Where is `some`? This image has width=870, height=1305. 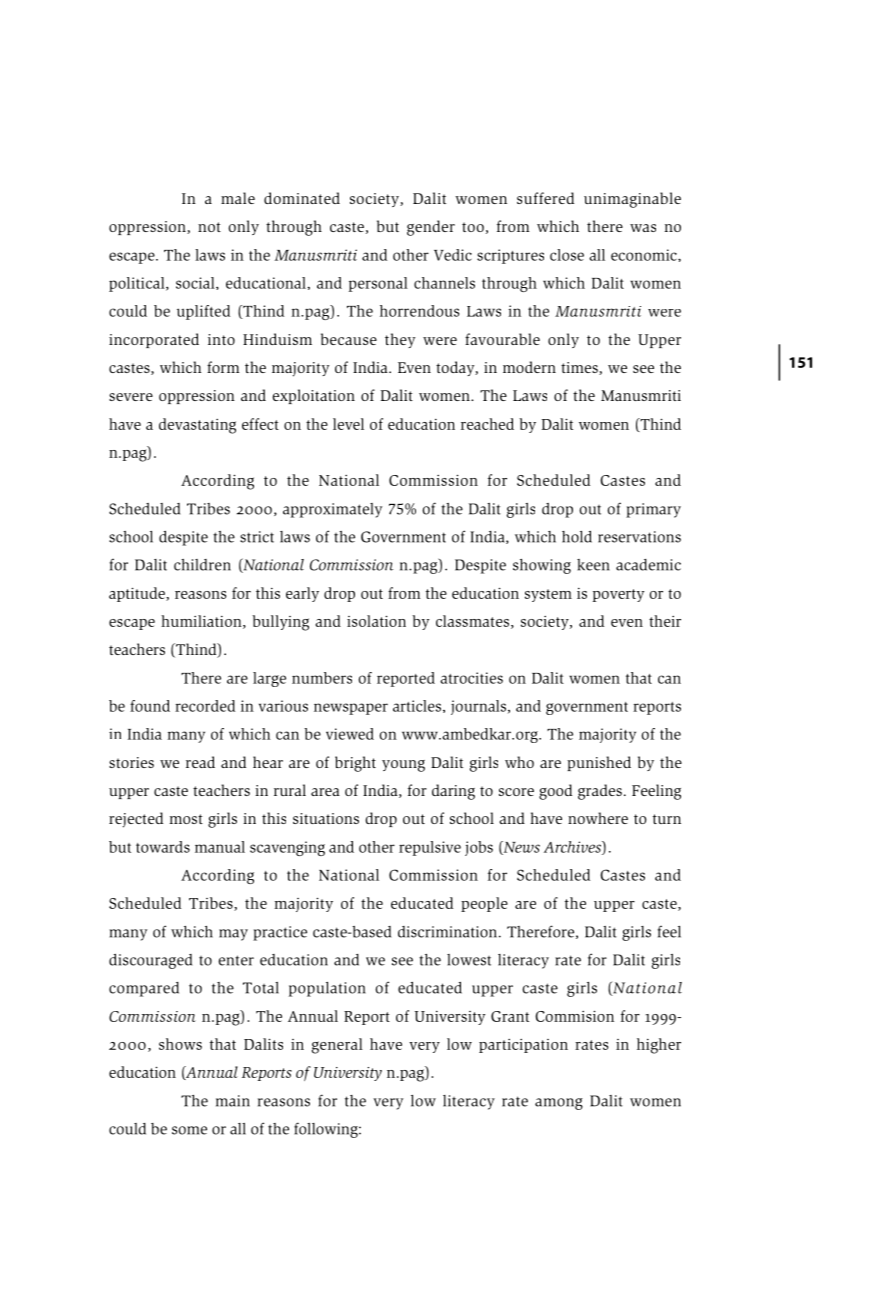 some is located at coordinates (189, 1130).
